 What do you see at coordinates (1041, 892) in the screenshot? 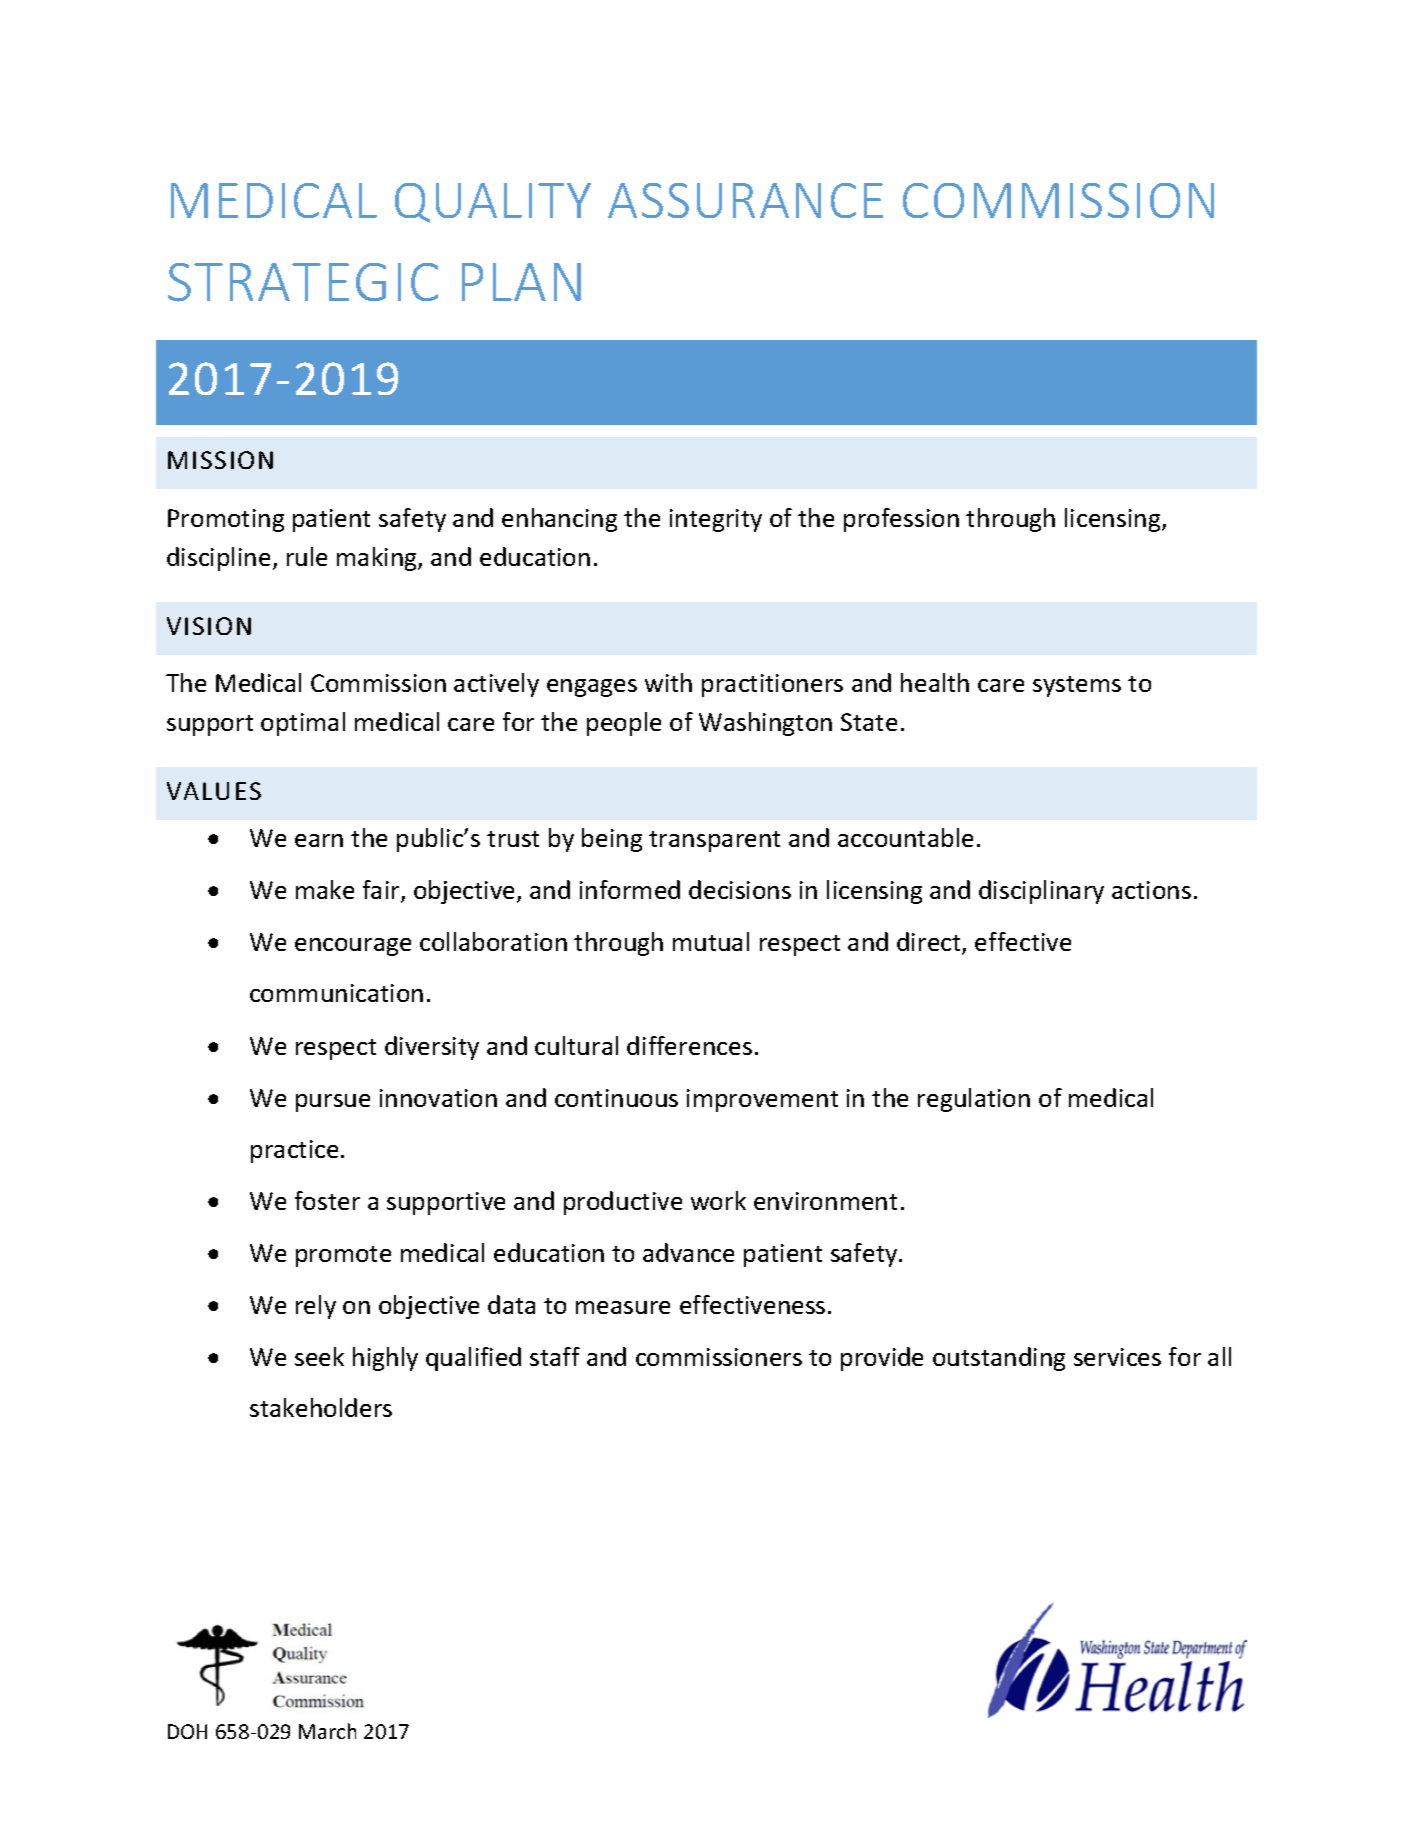
I see `disciplinary` at bounding box center [1041, 892].
